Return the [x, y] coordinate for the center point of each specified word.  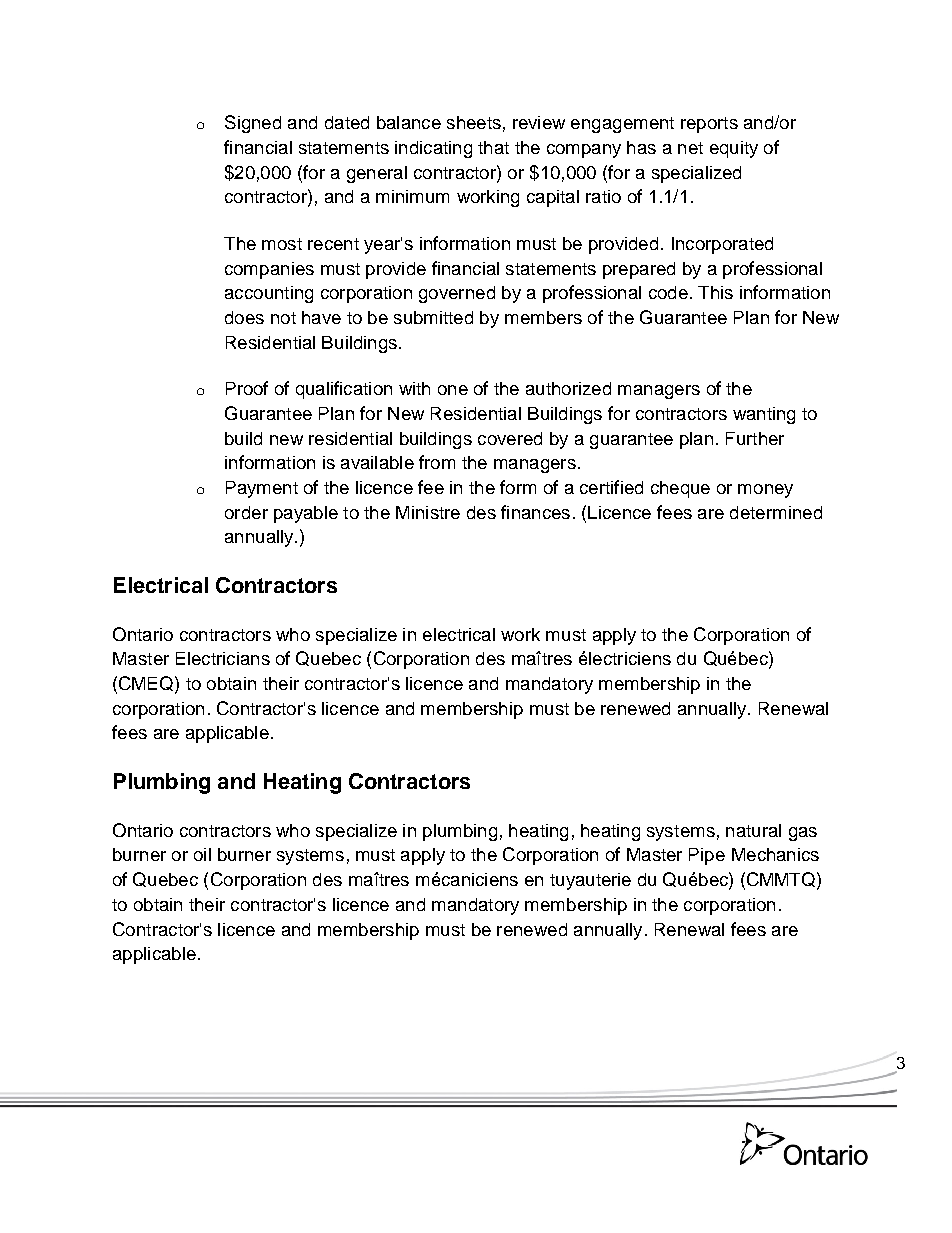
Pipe [707, 856]
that [493, 147]
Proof [247, 388]
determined [776, 512]
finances [535, 512]
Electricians [223, 658]
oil [202, 854]
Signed [253, 124]
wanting [764, 415]
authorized [568, 388]
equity [734, 149]
